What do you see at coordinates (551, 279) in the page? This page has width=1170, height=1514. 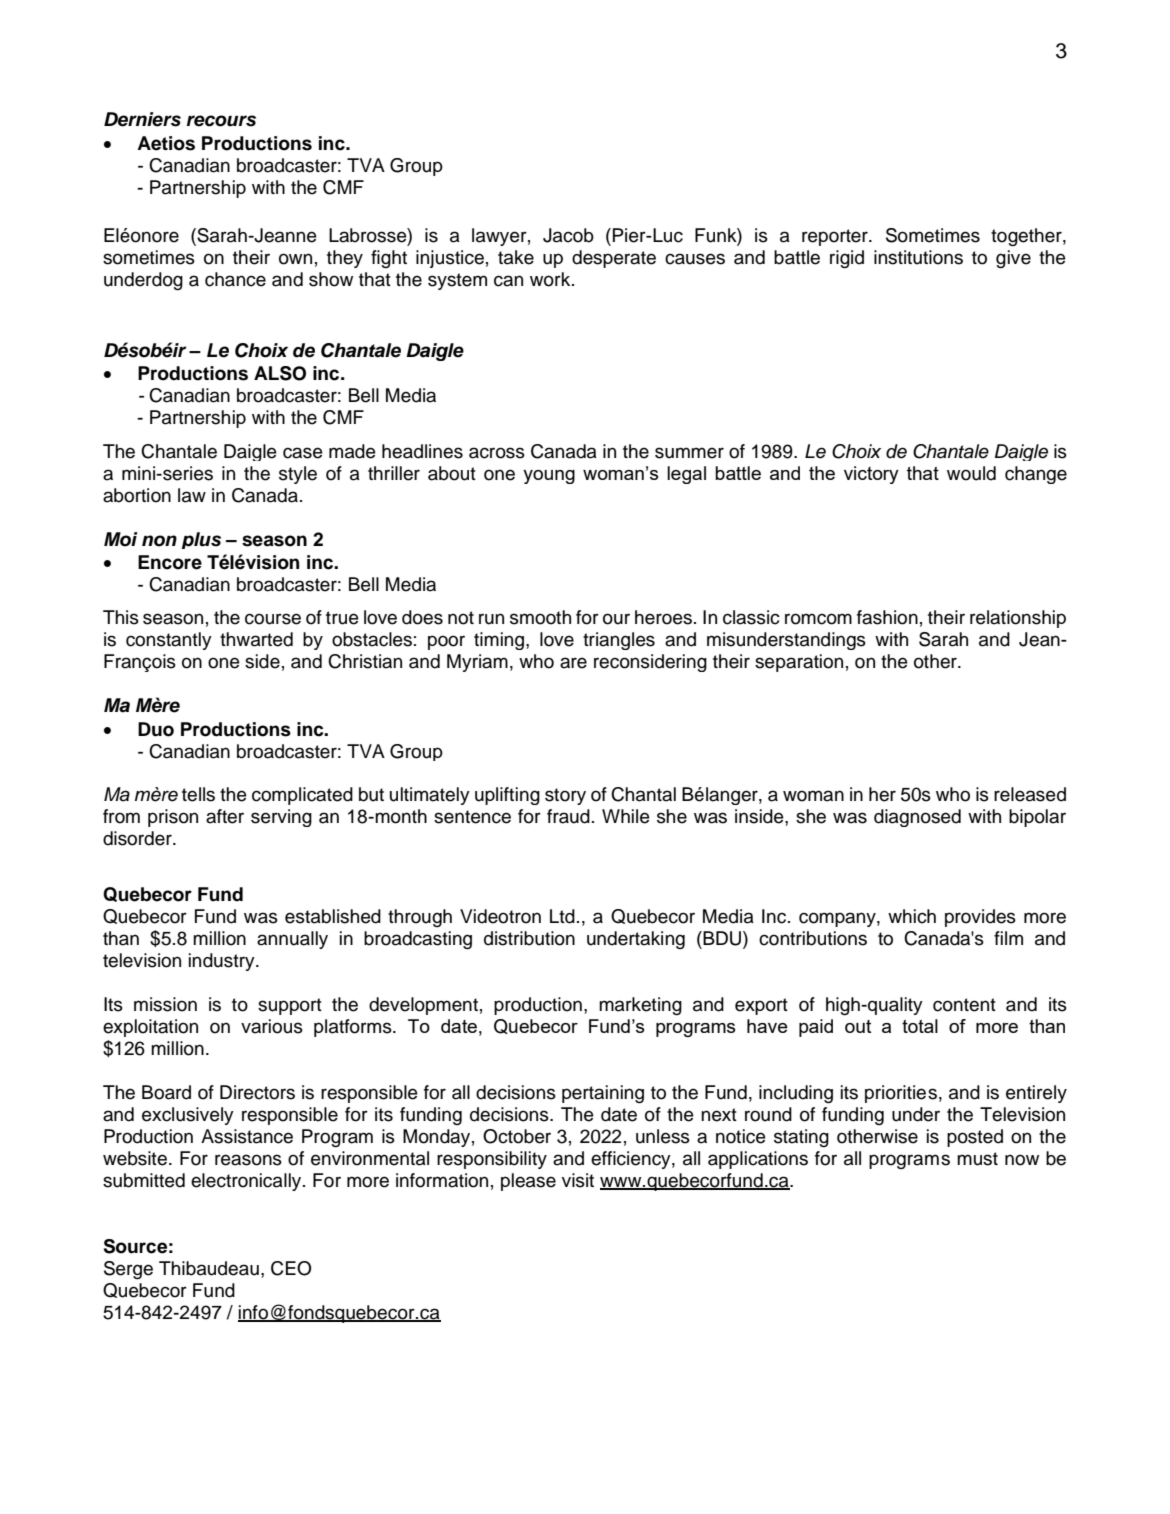 I see `work` at bounding box center [551, 279].
